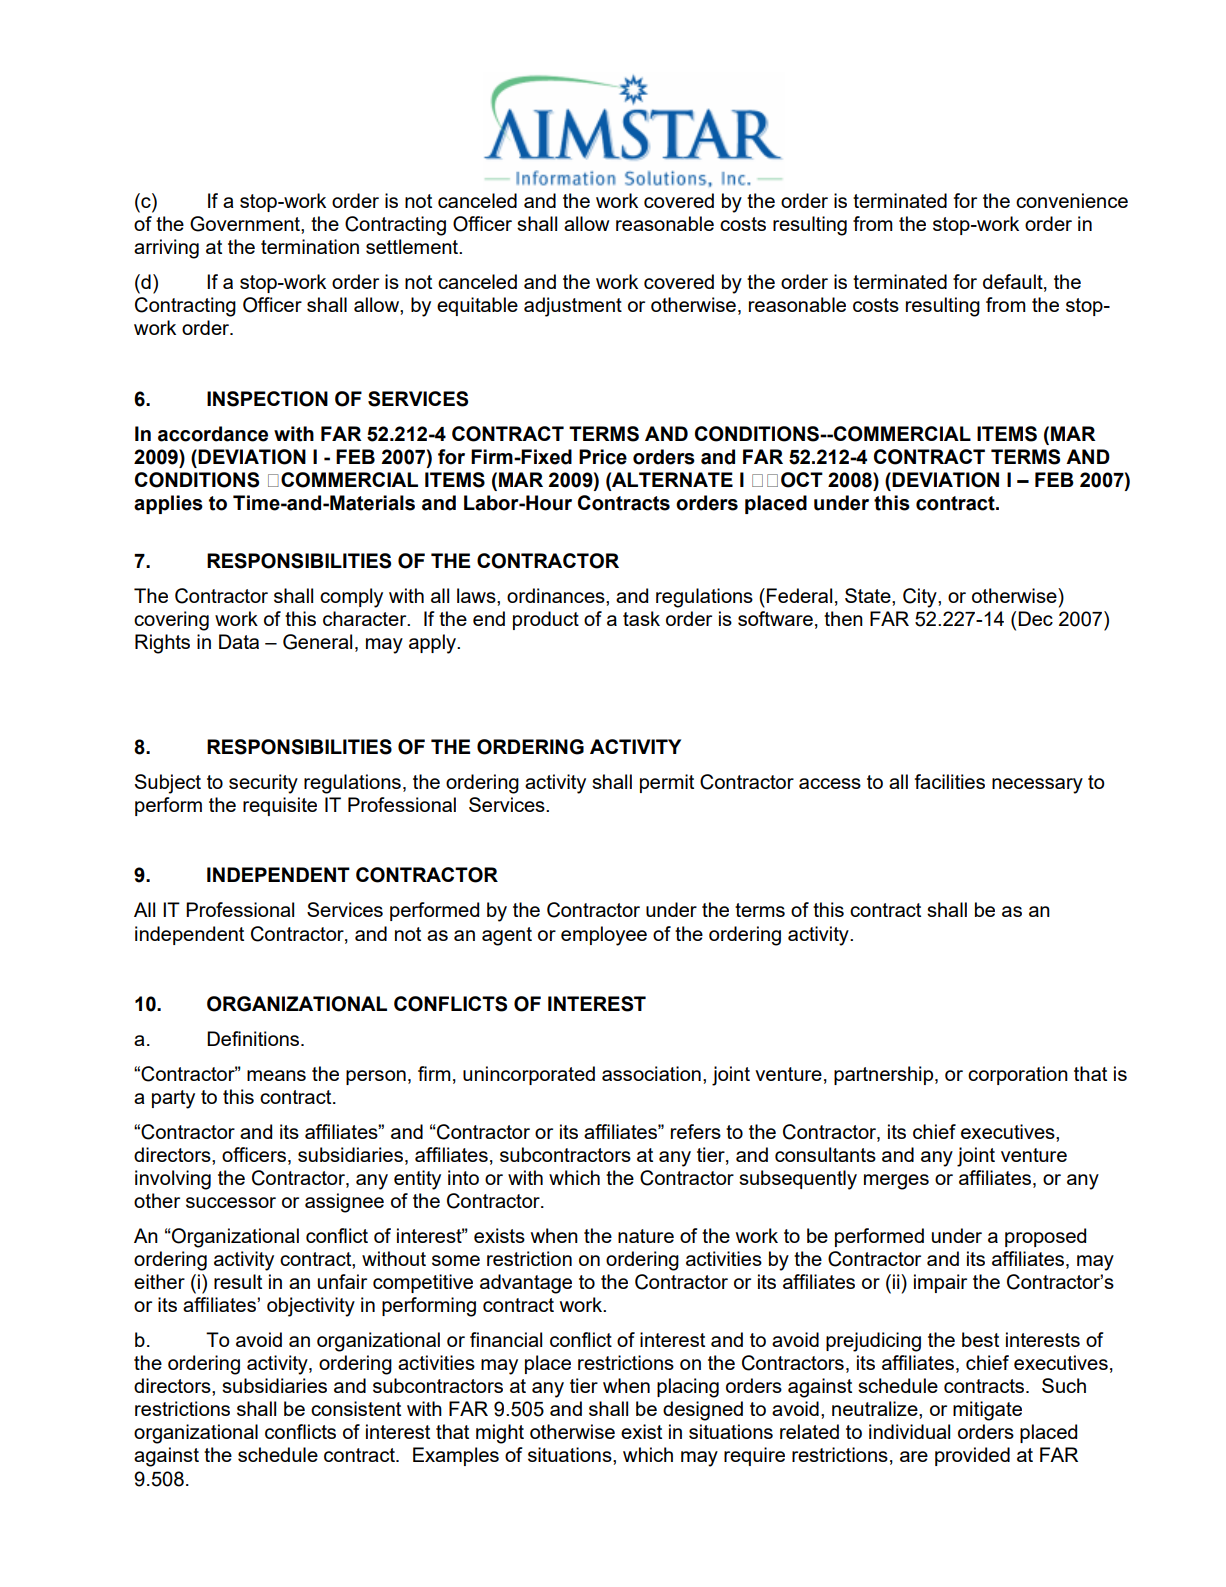 This screenshot has width=1226, height=1587. Describe the element at coordinates (696, 1131) in the screenshot. I see `refers` at that location.
